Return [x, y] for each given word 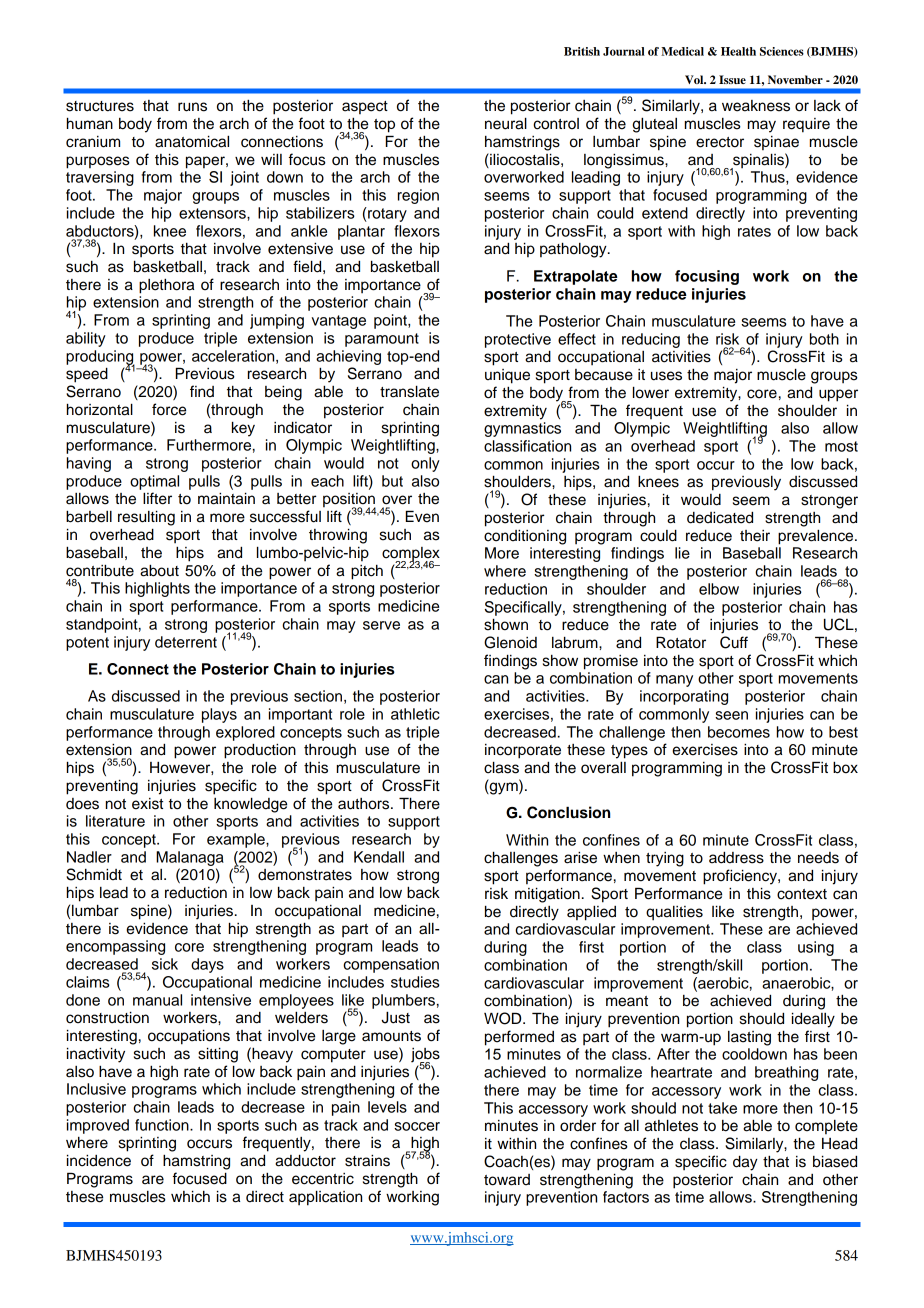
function [163, 1125]
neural [506, 123]
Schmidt [94, 874]
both [824, 339]
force [169, 409]
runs [192, 107]
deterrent [186, 642]
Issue [732, 79]
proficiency [741, 877]
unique [507, 376]
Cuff [734, 642]
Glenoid [510, 642]
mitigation [547, 895]
